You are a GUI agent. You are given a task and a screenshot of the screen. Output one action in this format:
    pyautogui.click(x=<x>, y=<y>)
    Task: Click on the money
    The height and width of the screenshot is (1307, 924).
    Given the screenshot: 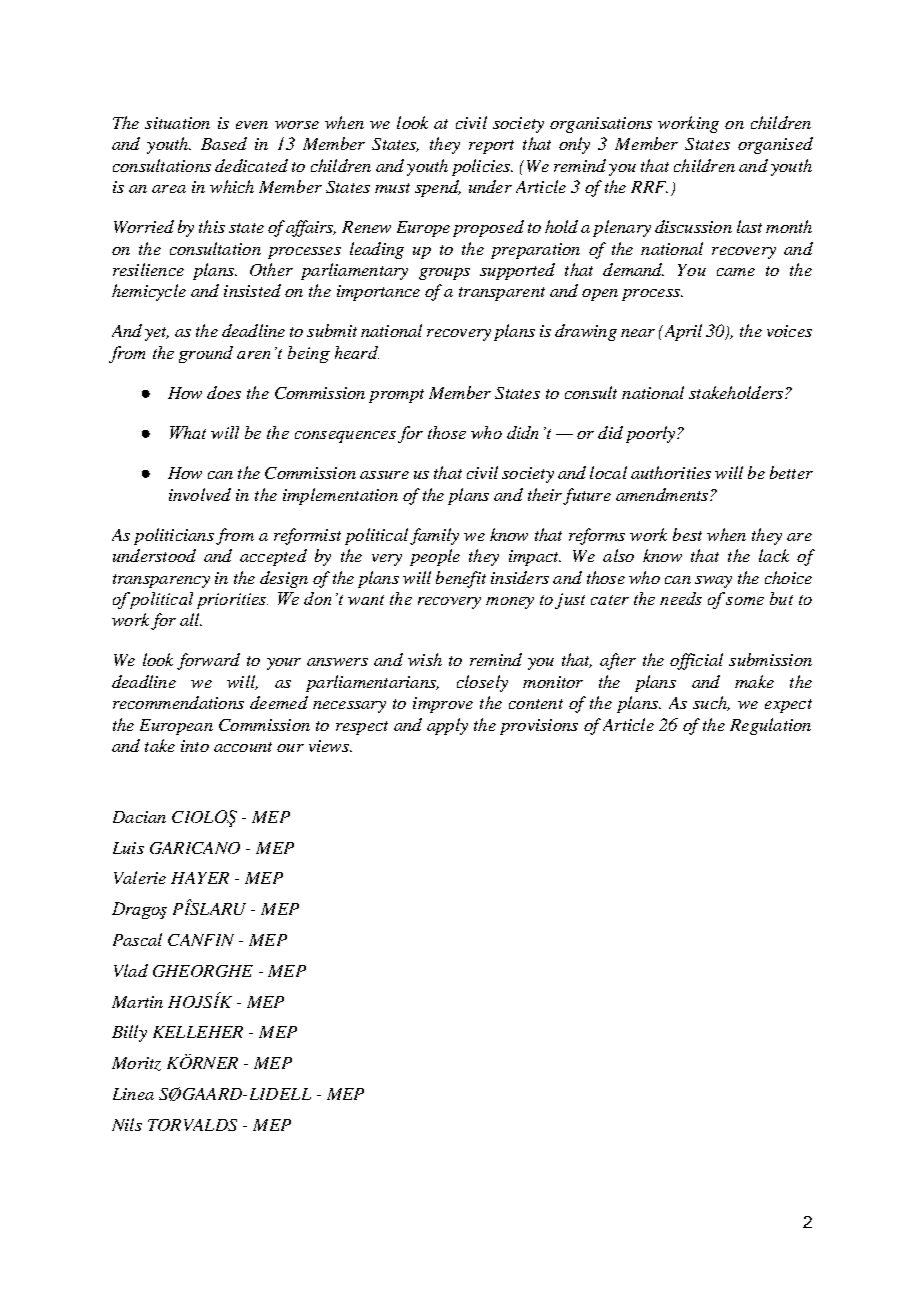 What is the action you would take?
    pyautogui.click(x=510, y=603)
